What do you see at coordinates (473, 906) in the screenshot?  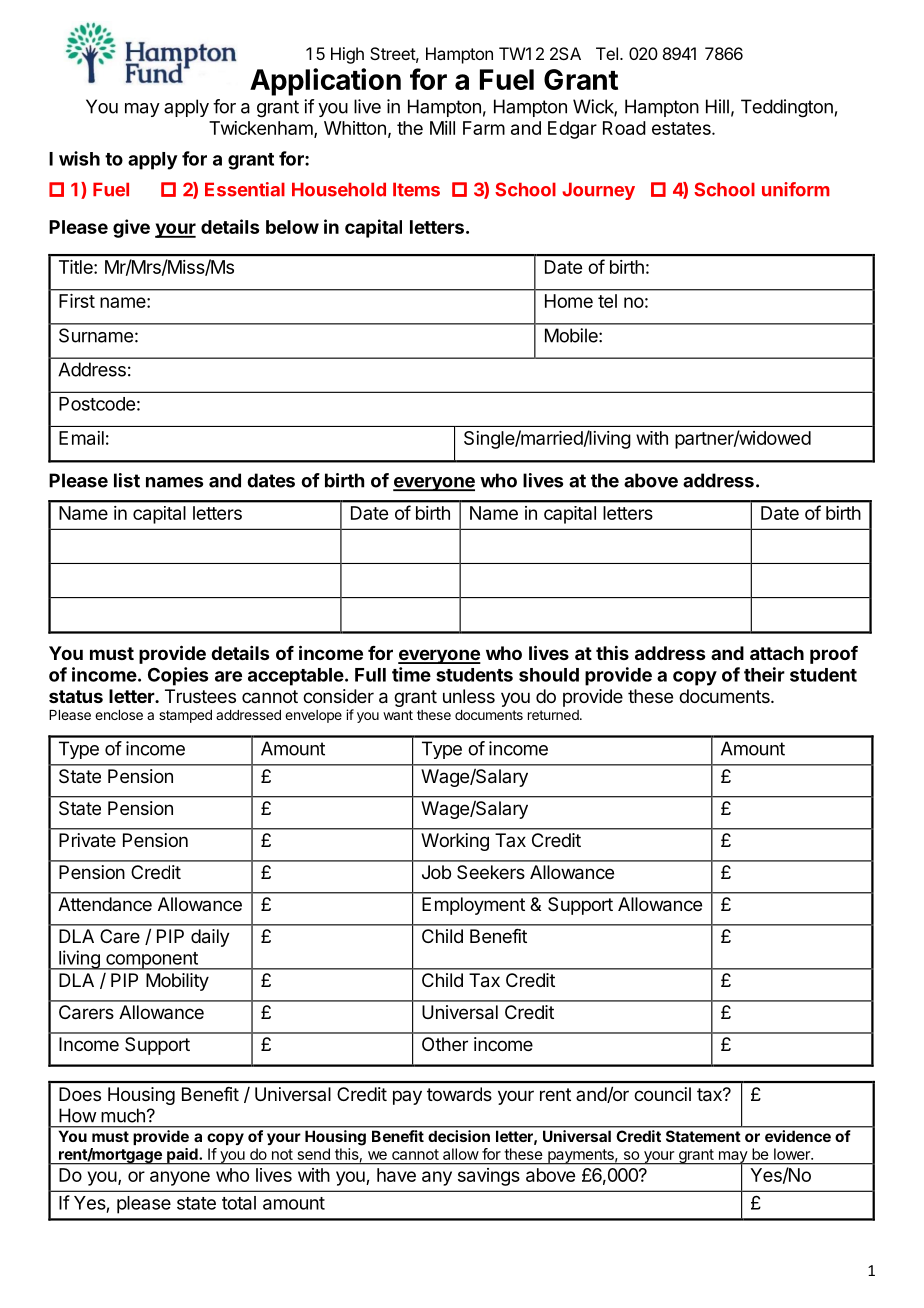 I see `Employment` at bounding box center [473, 906].
